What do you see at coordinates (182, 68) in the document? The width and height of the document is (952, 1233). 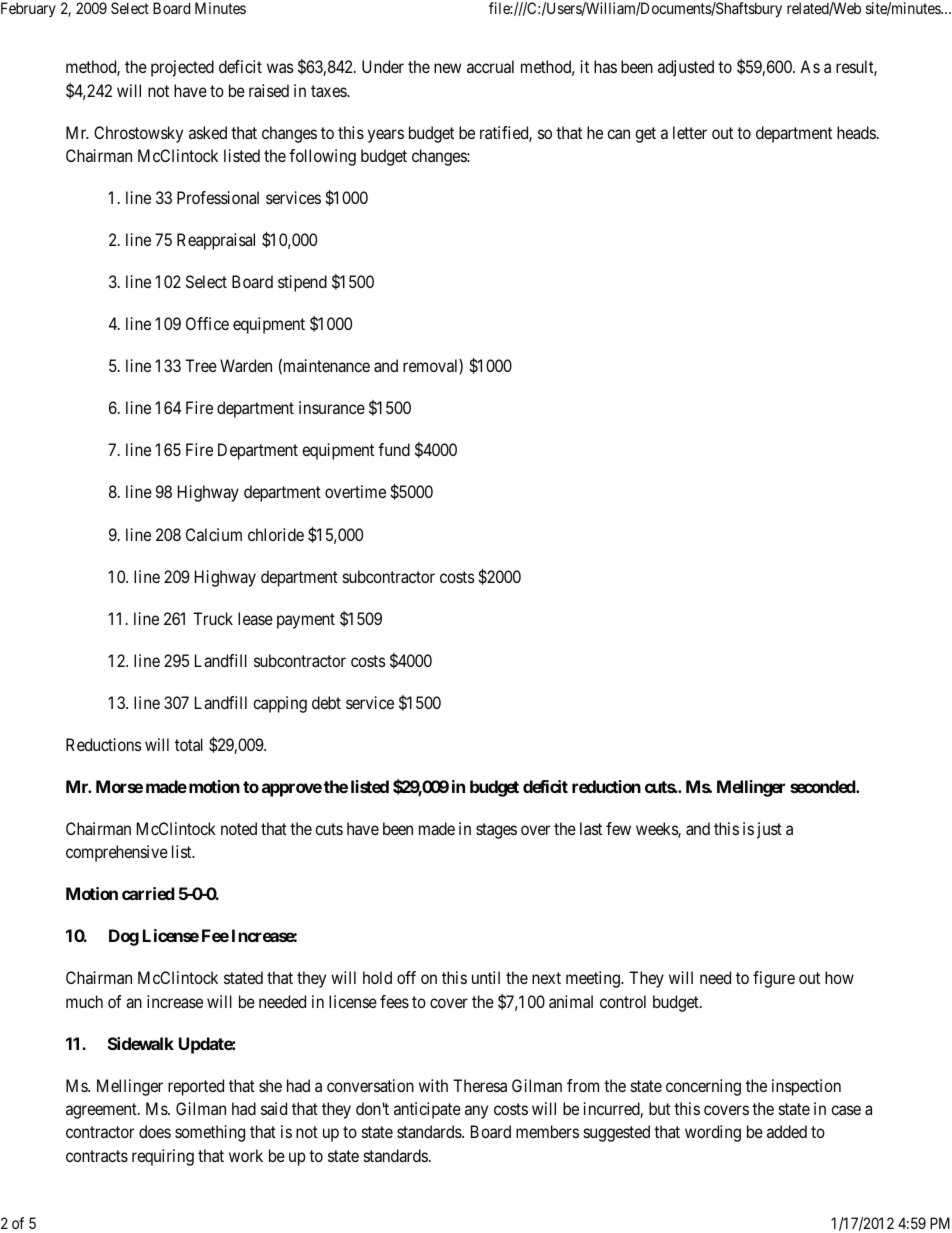 I see `projected` at bounding box center [182, 68].
